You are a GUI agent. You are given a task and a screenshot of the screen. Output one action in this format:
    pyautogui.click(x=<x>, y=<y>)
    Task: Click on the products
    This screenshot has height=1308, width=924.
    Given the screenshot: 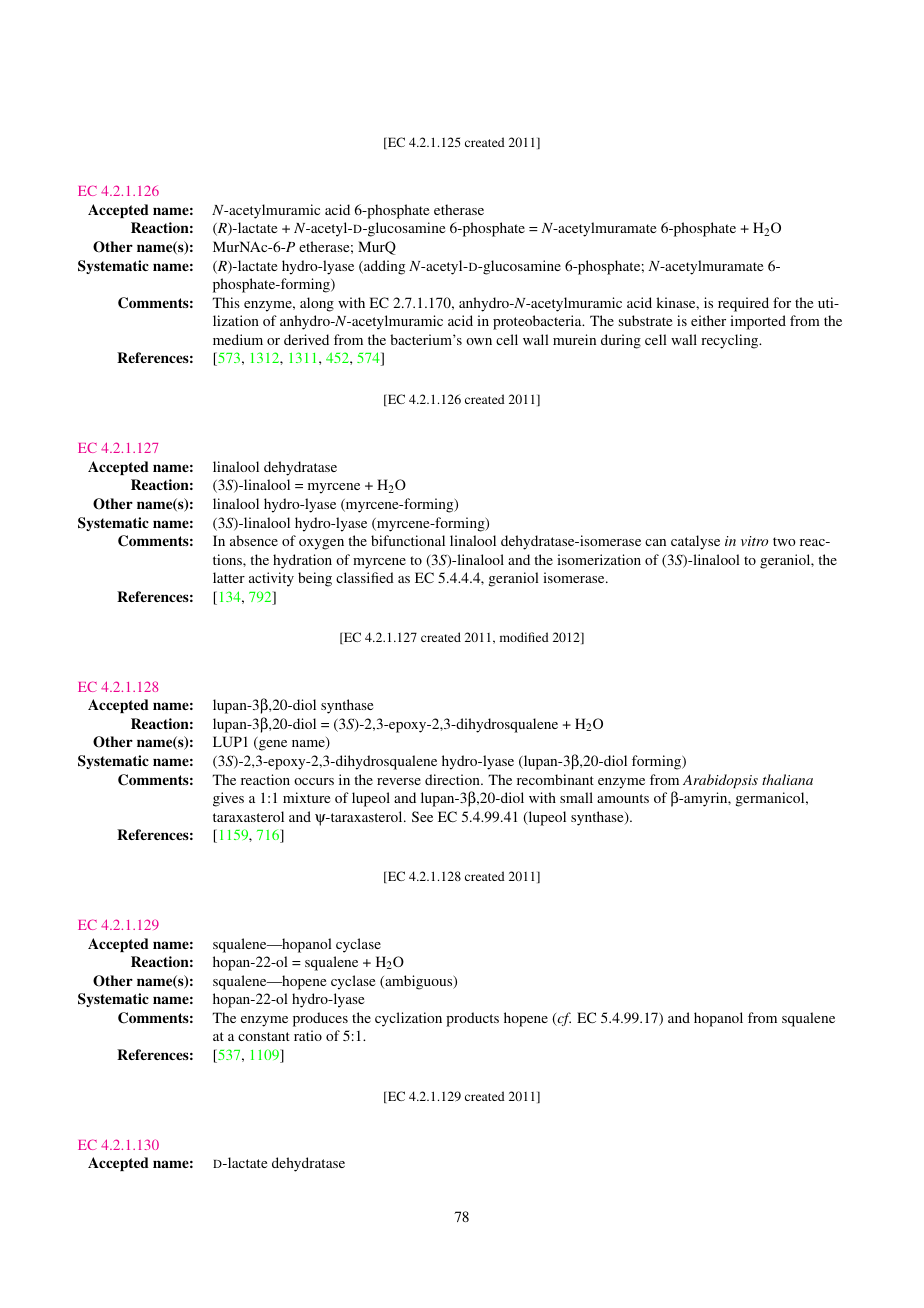 What is the action you would take?
    pyautogui.click(x=472, y=1019)
